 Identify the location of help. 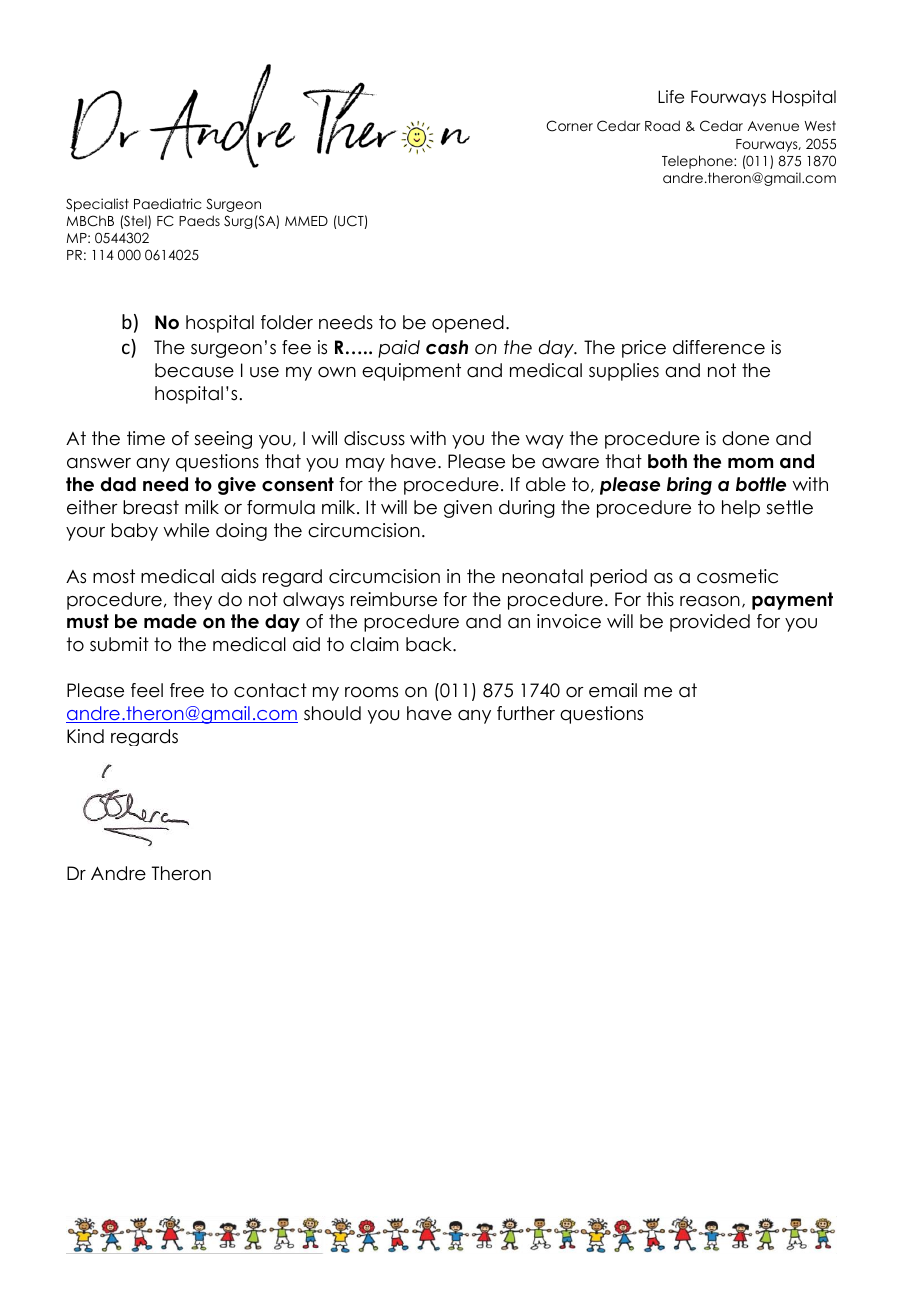
(741, 509).
